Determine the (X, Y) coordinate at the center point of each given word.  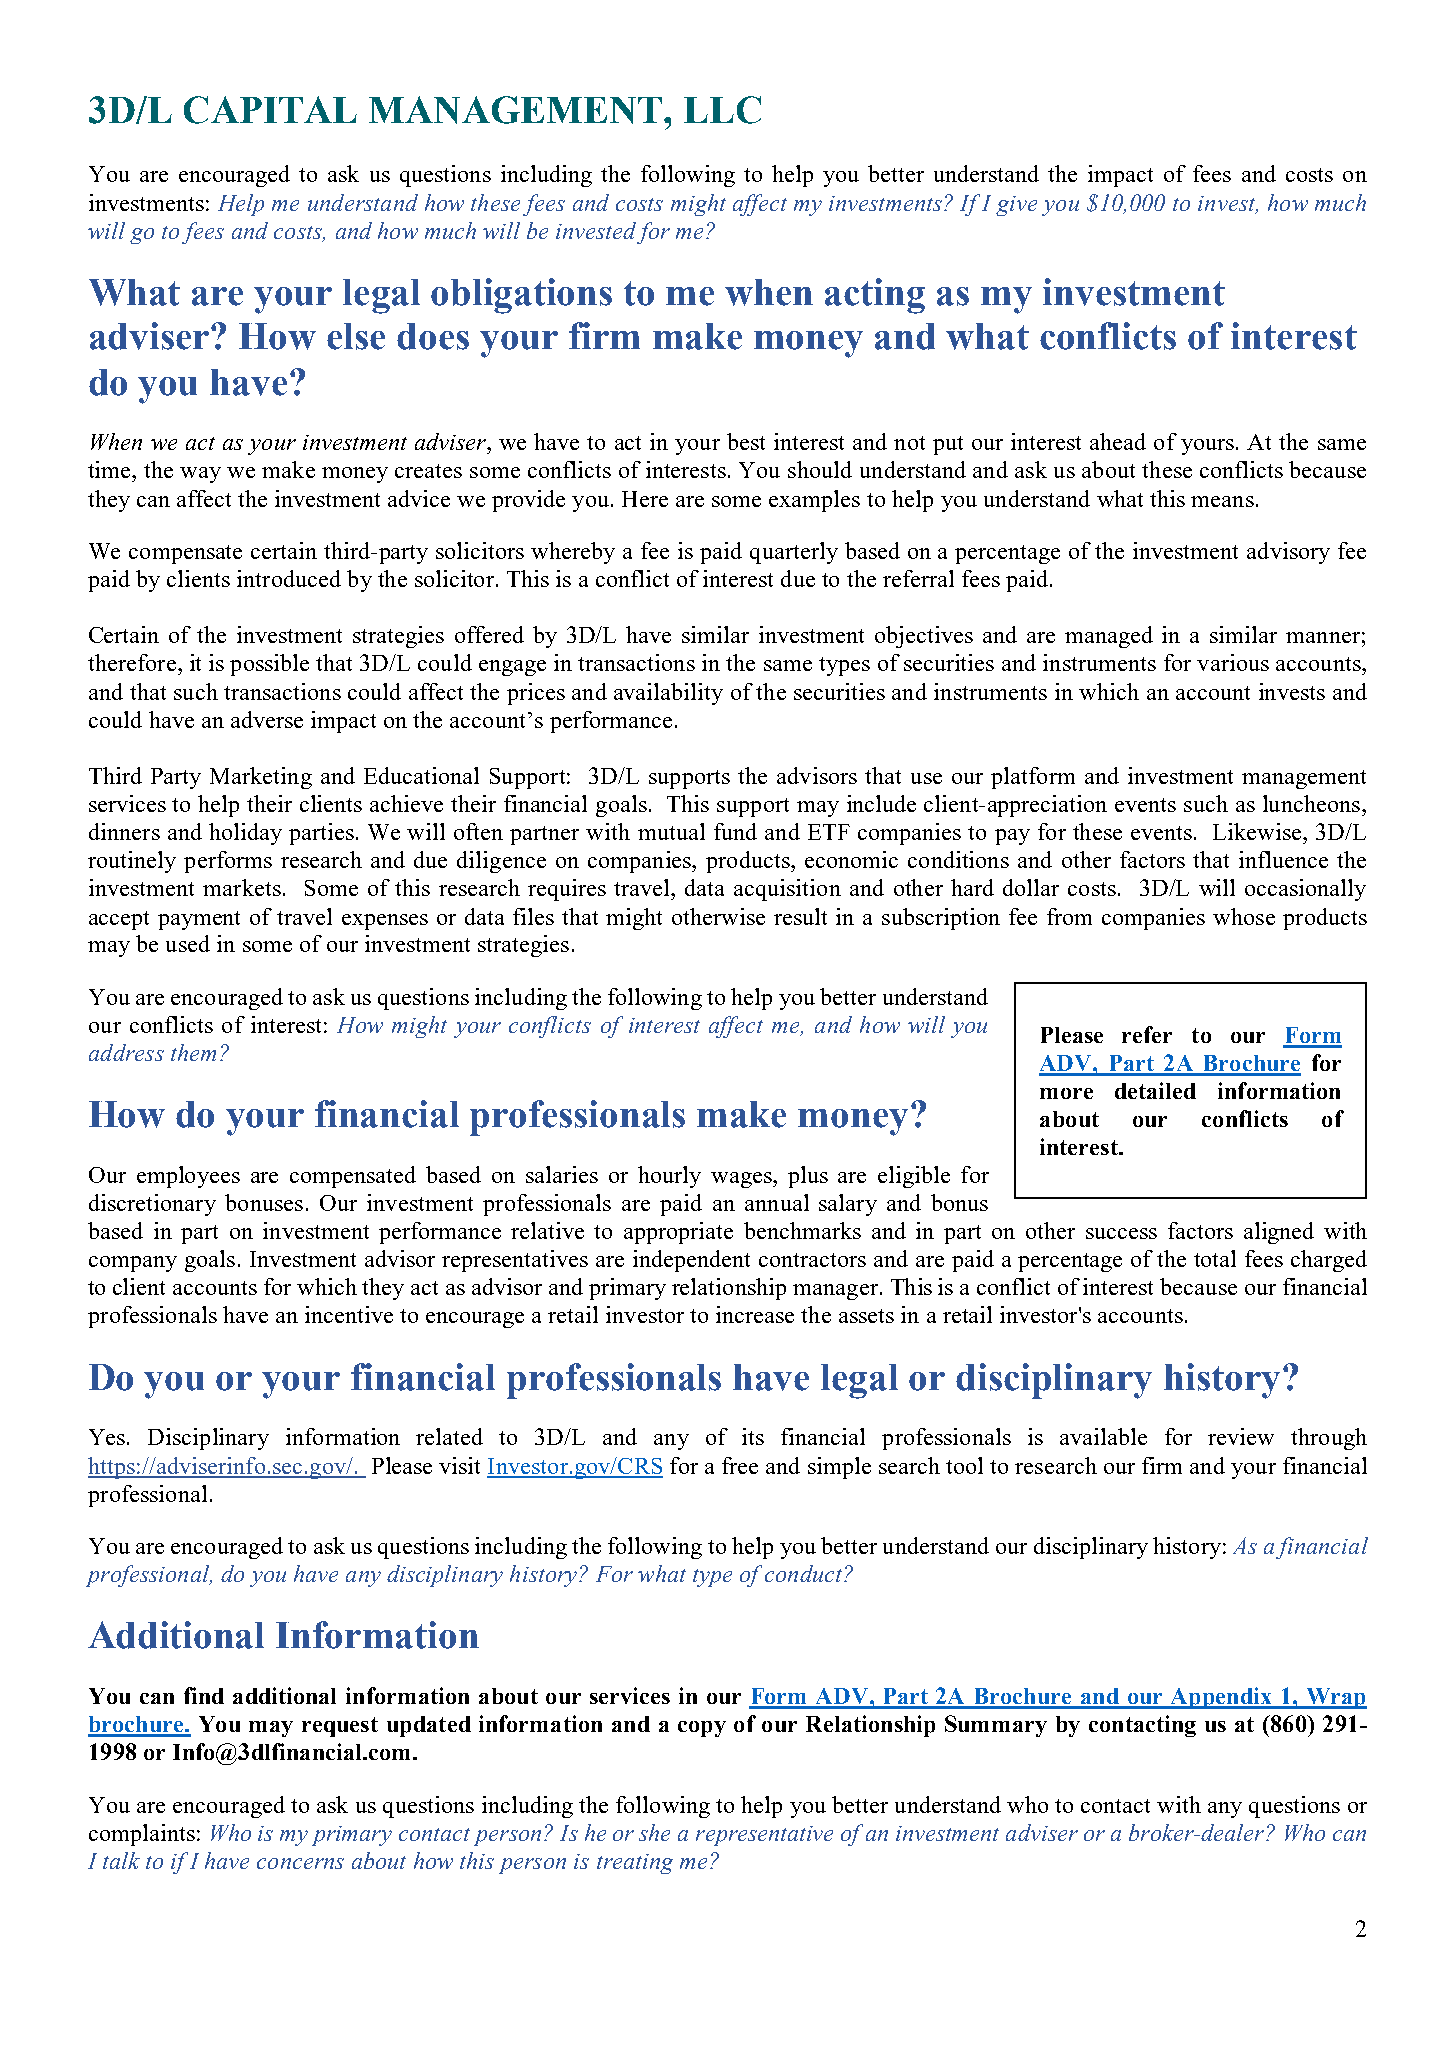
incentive (349, 1314)
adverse (267, 719)
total (1215, 1258)
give (1016, 206)
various (1233, 662)
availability (668, 694)
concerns (300, 1863)
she (654, 1832)
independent (691, 1261)
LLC (722, 110)
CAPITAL (270, 110)
